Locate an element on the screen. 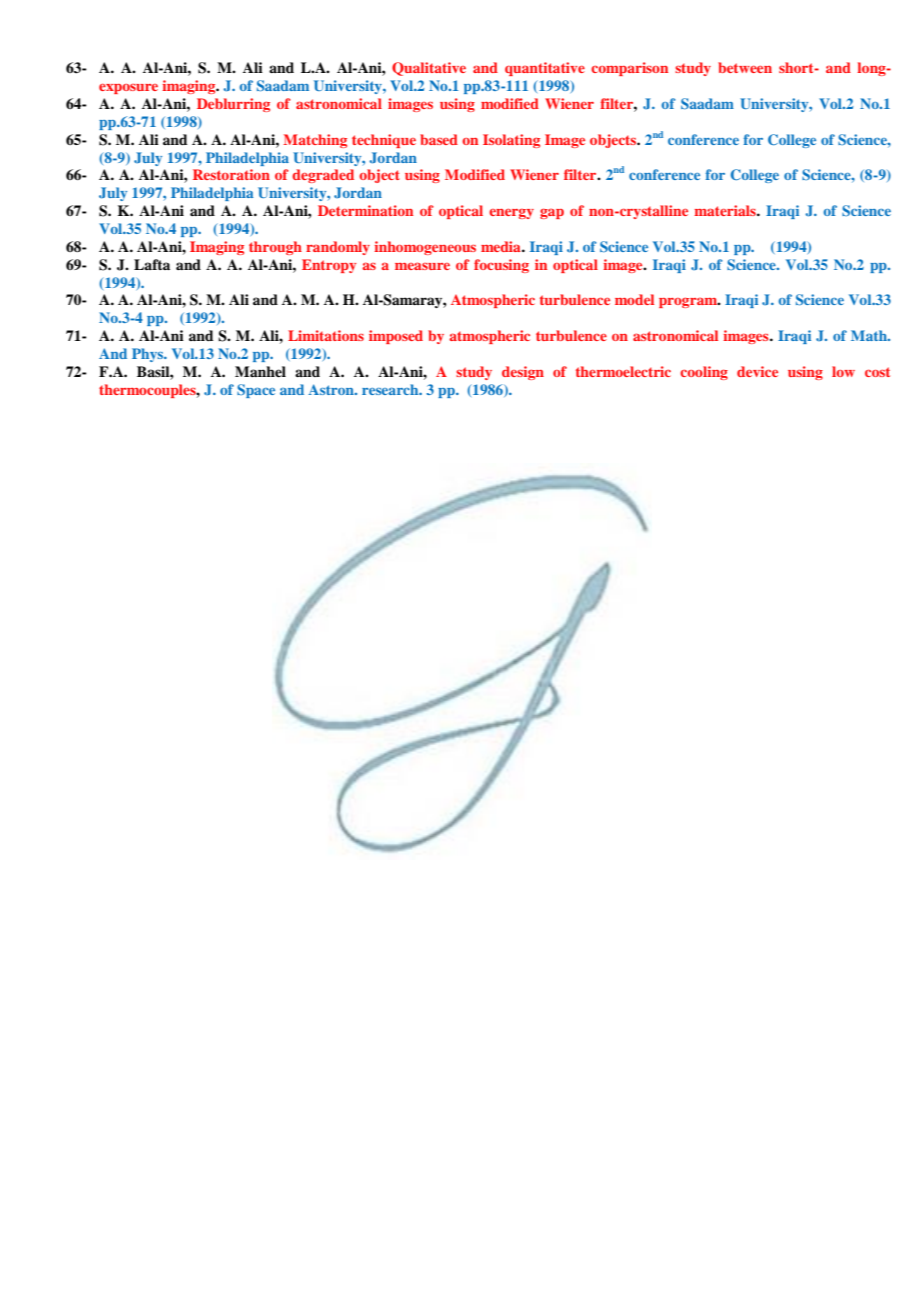  Qualitative is located at coordinates (429, 69).
